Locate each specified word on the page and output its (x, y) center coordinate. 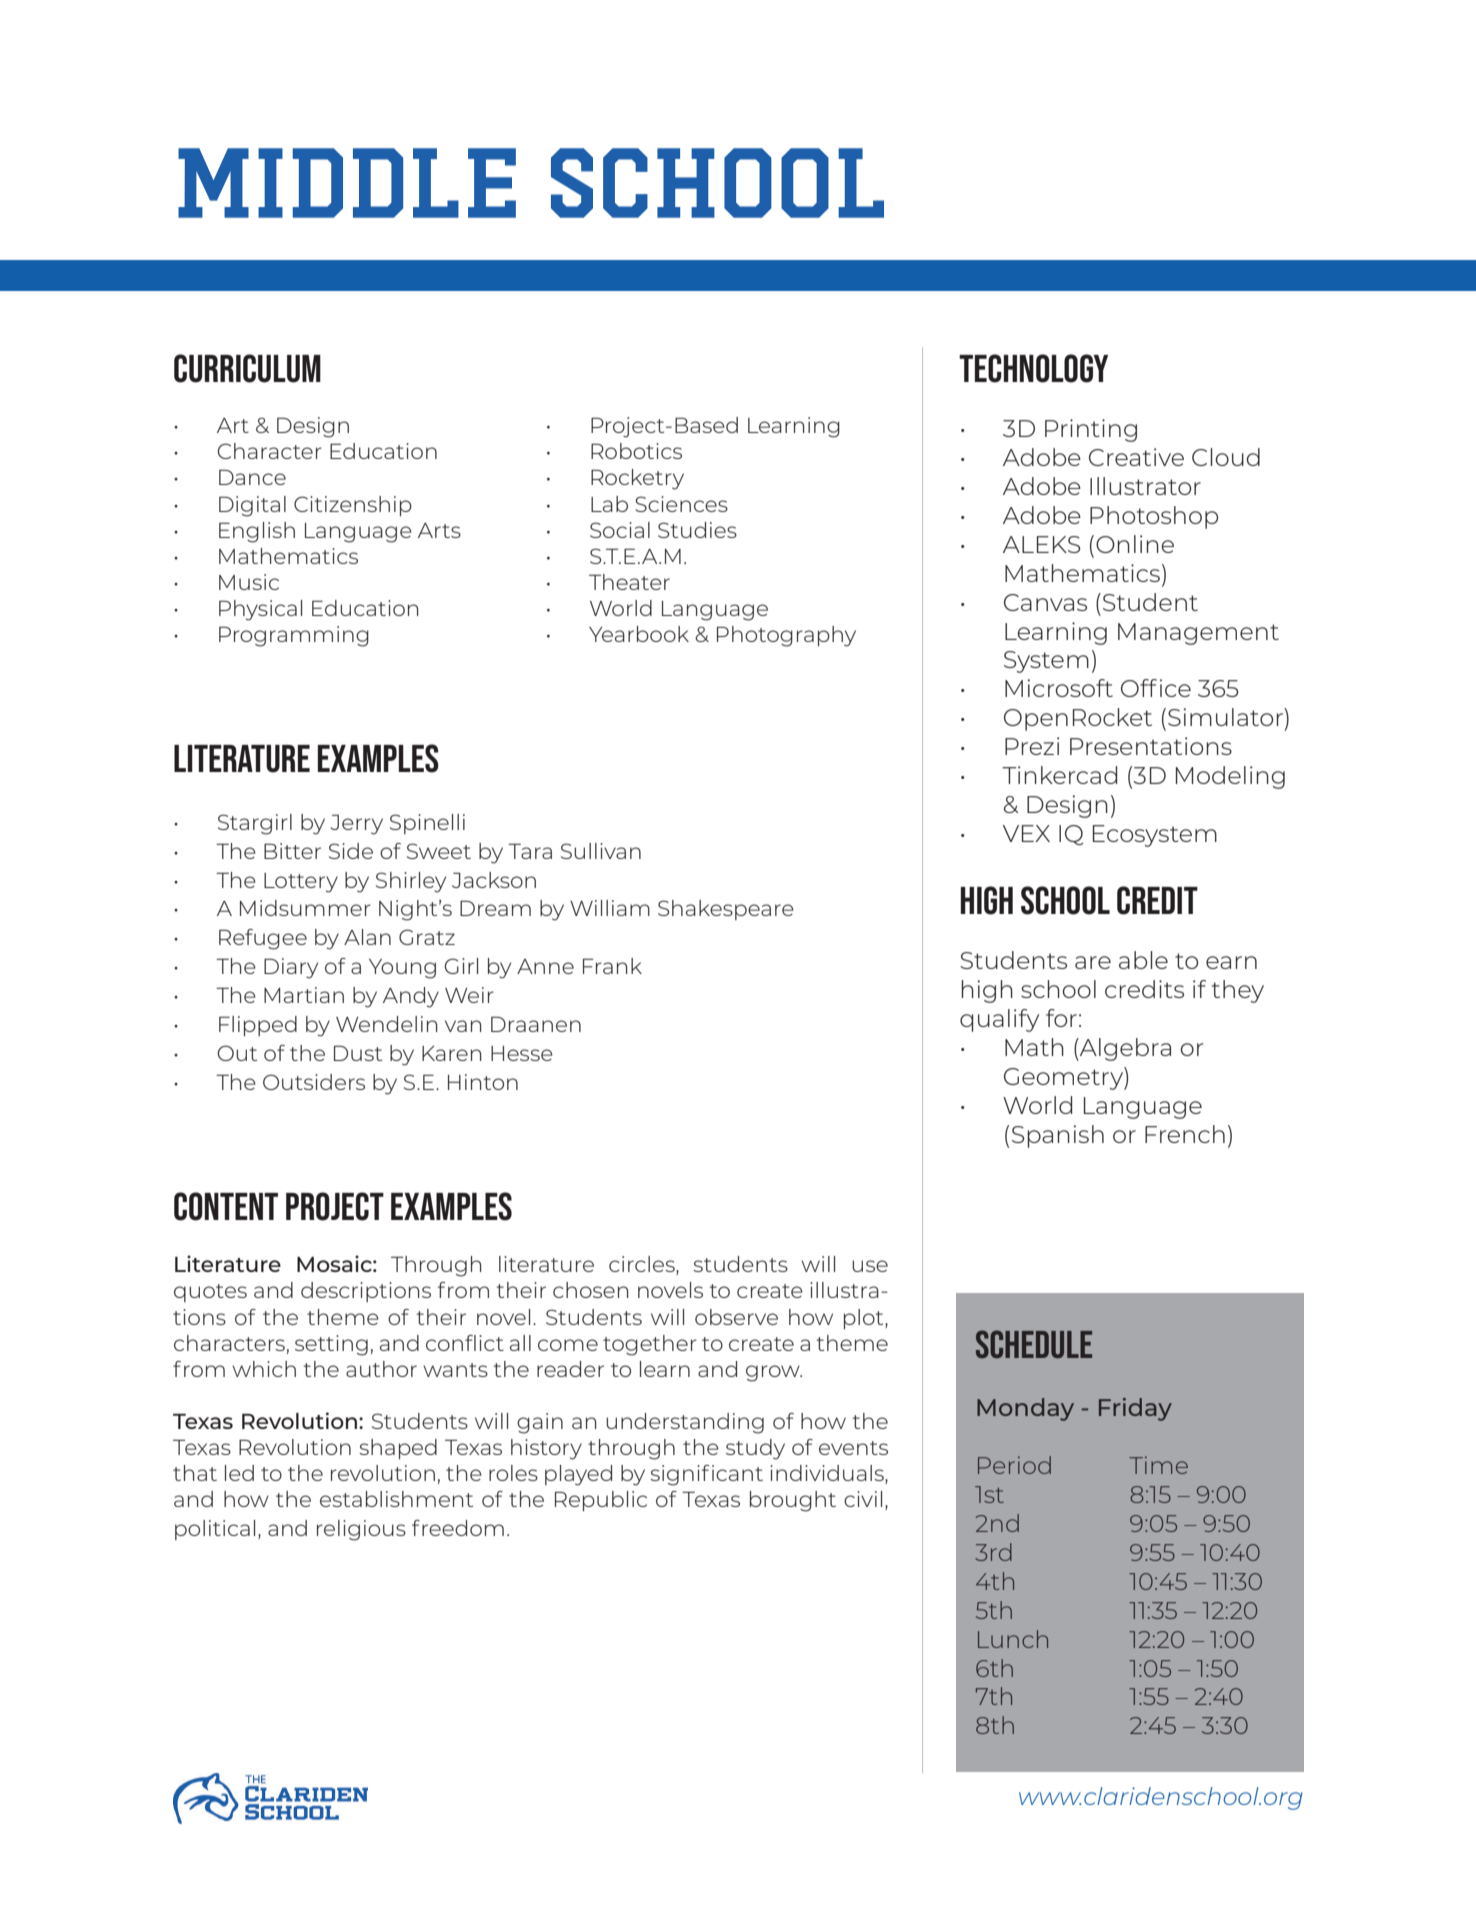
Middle (347, 183)
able (1143, 960)
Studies (697, 530)
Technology (1033, 368)
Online (1135, 544)
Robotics (636, 451)
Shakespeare (726, 910)
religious (361, 1530)
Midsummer (305, 908)
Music (249, 582)
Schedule (1034, 1344)
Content (226, 1206)
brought (793, 1501)
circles (643, 1265)
